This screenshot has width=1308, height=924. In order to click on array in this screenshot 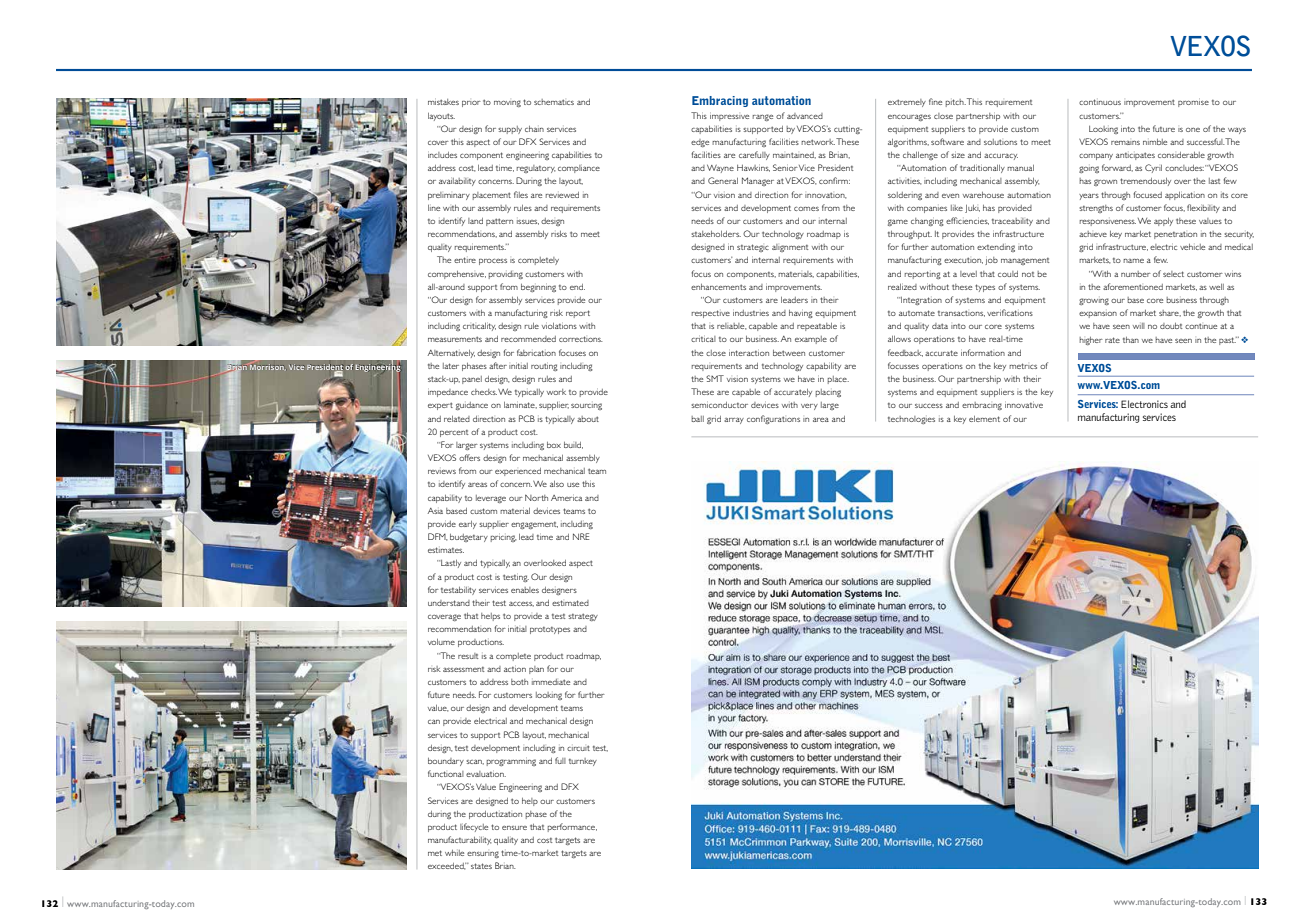, I will do `click(734, 420)`.
